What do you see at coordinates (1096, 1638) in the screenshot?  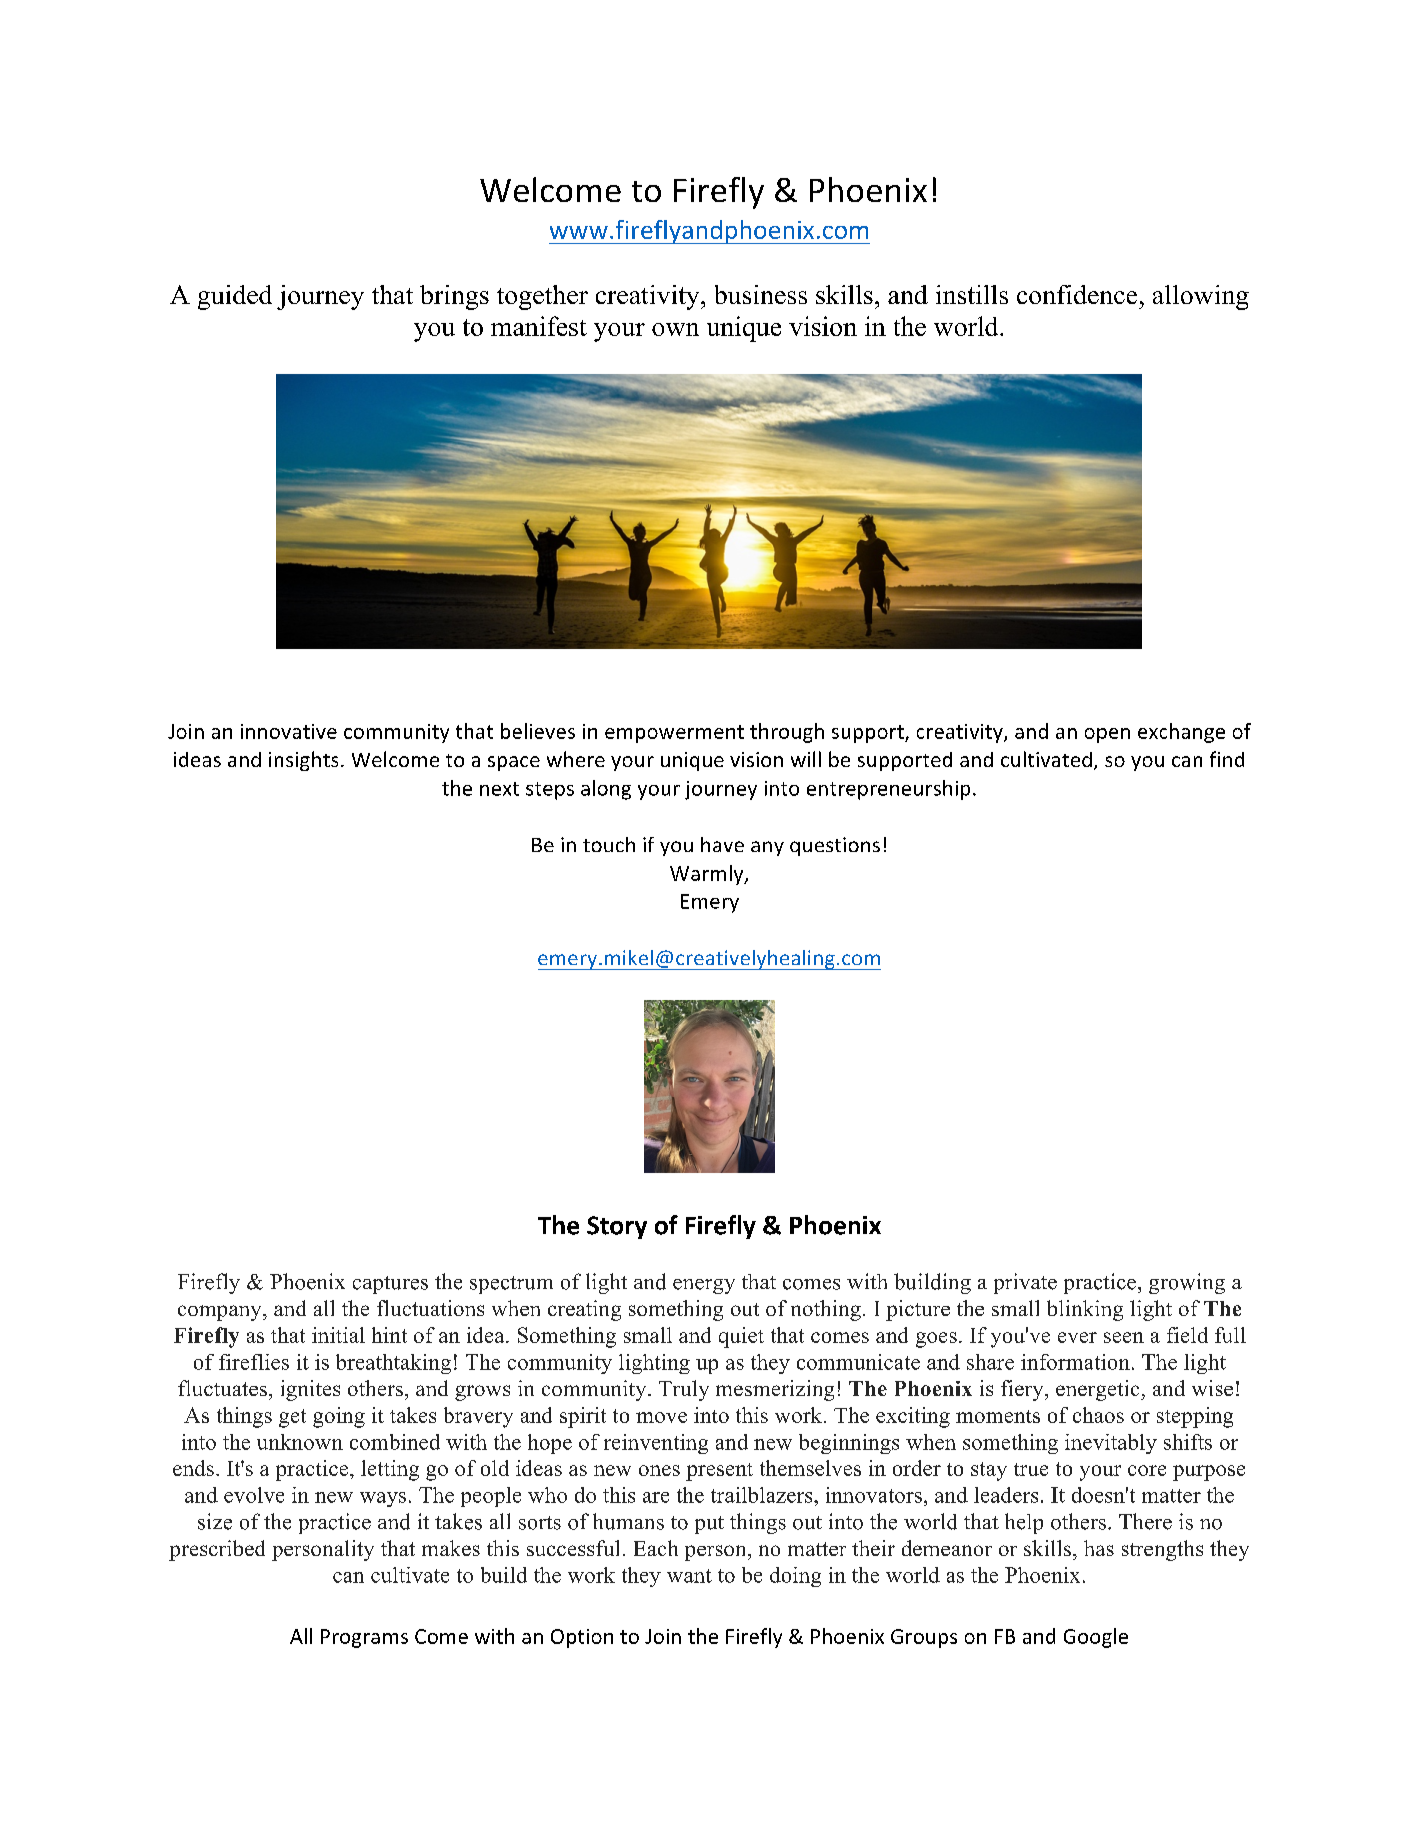 I see `Google` at bounding box center [1096, 1638].
